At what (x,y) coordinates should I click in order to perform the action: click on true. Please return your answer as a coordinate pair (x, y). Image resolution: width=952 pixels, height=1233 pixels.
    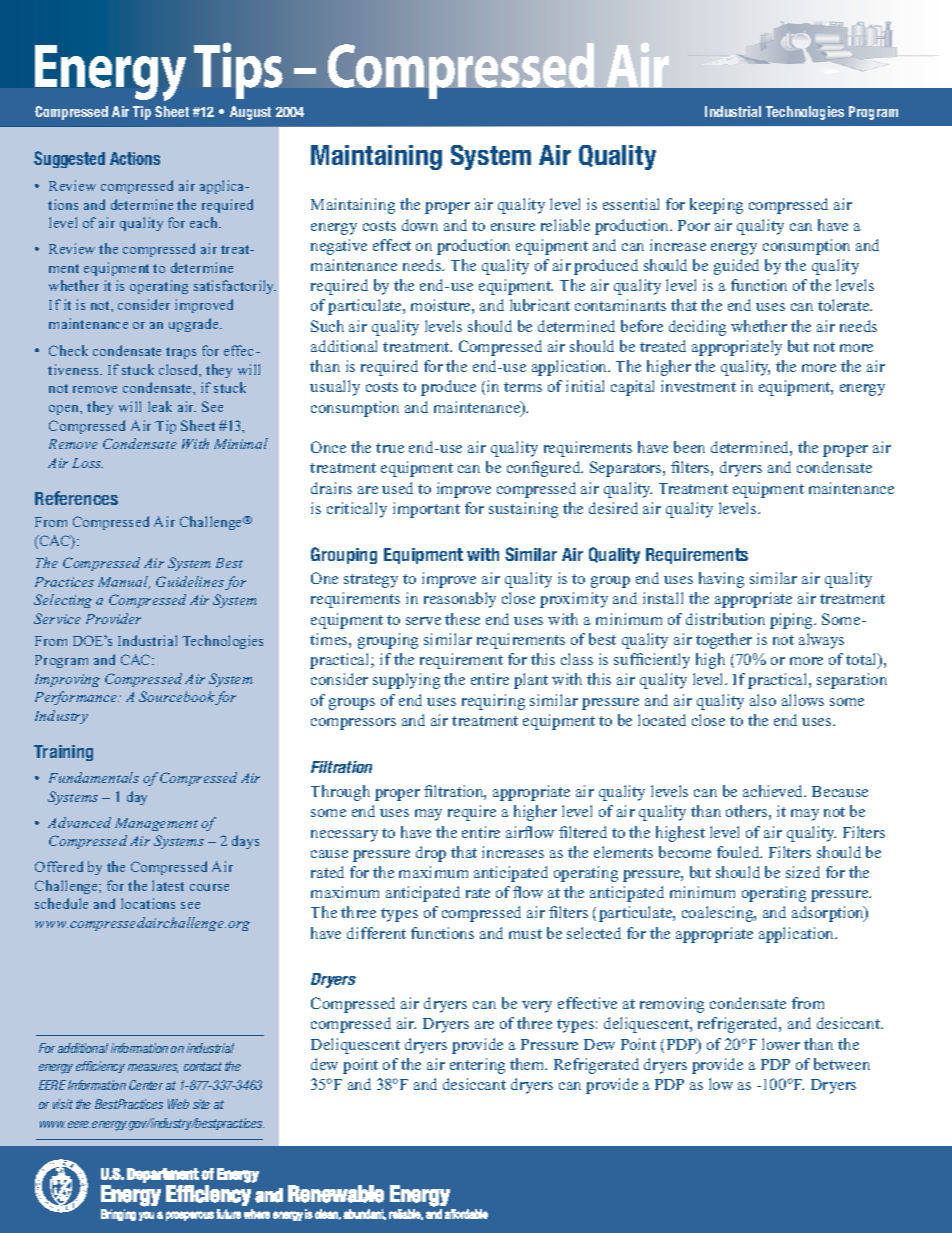
    Looking at the image, I should click on (390, 448).
